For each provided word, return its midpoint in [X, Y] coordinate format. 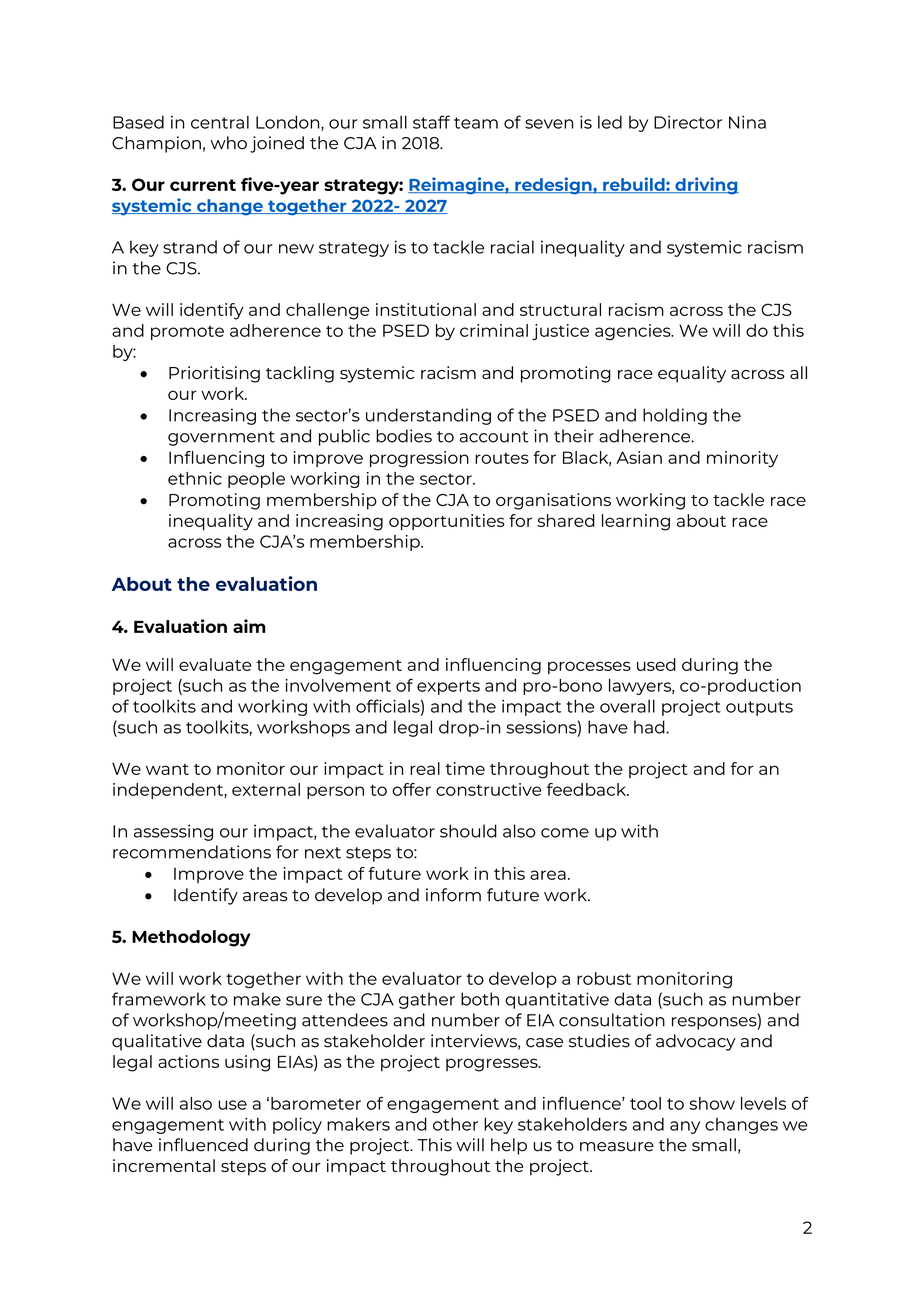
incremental [164, 1165]
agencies [634, 332]
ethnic [195, 478]
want [167, 769]
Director [688, 122]
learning [636, 522]
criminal [494, 330]
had [650, 727]
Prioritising [214, 374]
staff [431, 122]
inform [453, 895]
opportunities [447, 522]
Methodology [191, 938]
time [465, 768]
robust [604, 978]
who [228, 143]
